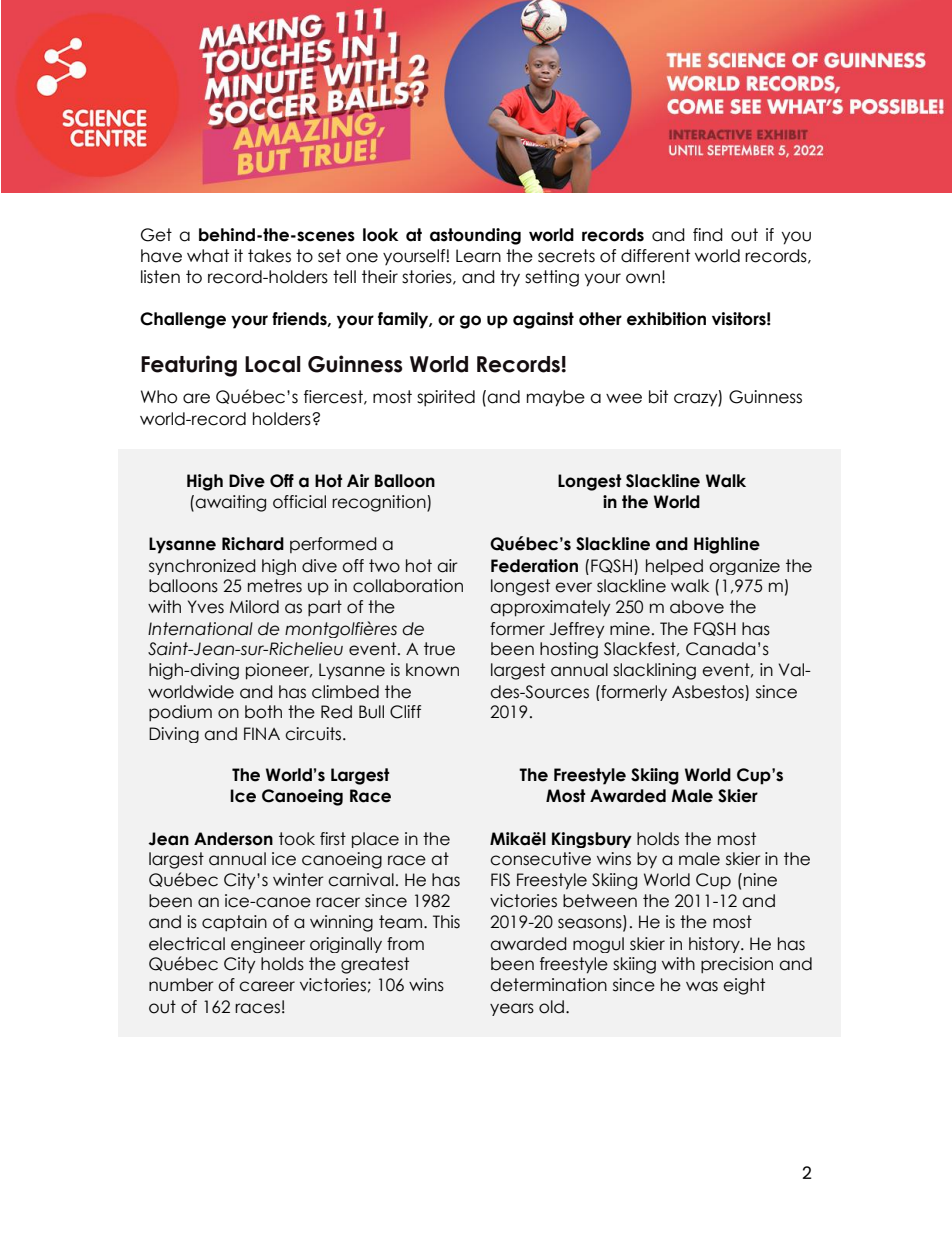  What do you see at coordinates (655, 256) in the screenshot?
I see `different` at bounding box center [655, 256].
